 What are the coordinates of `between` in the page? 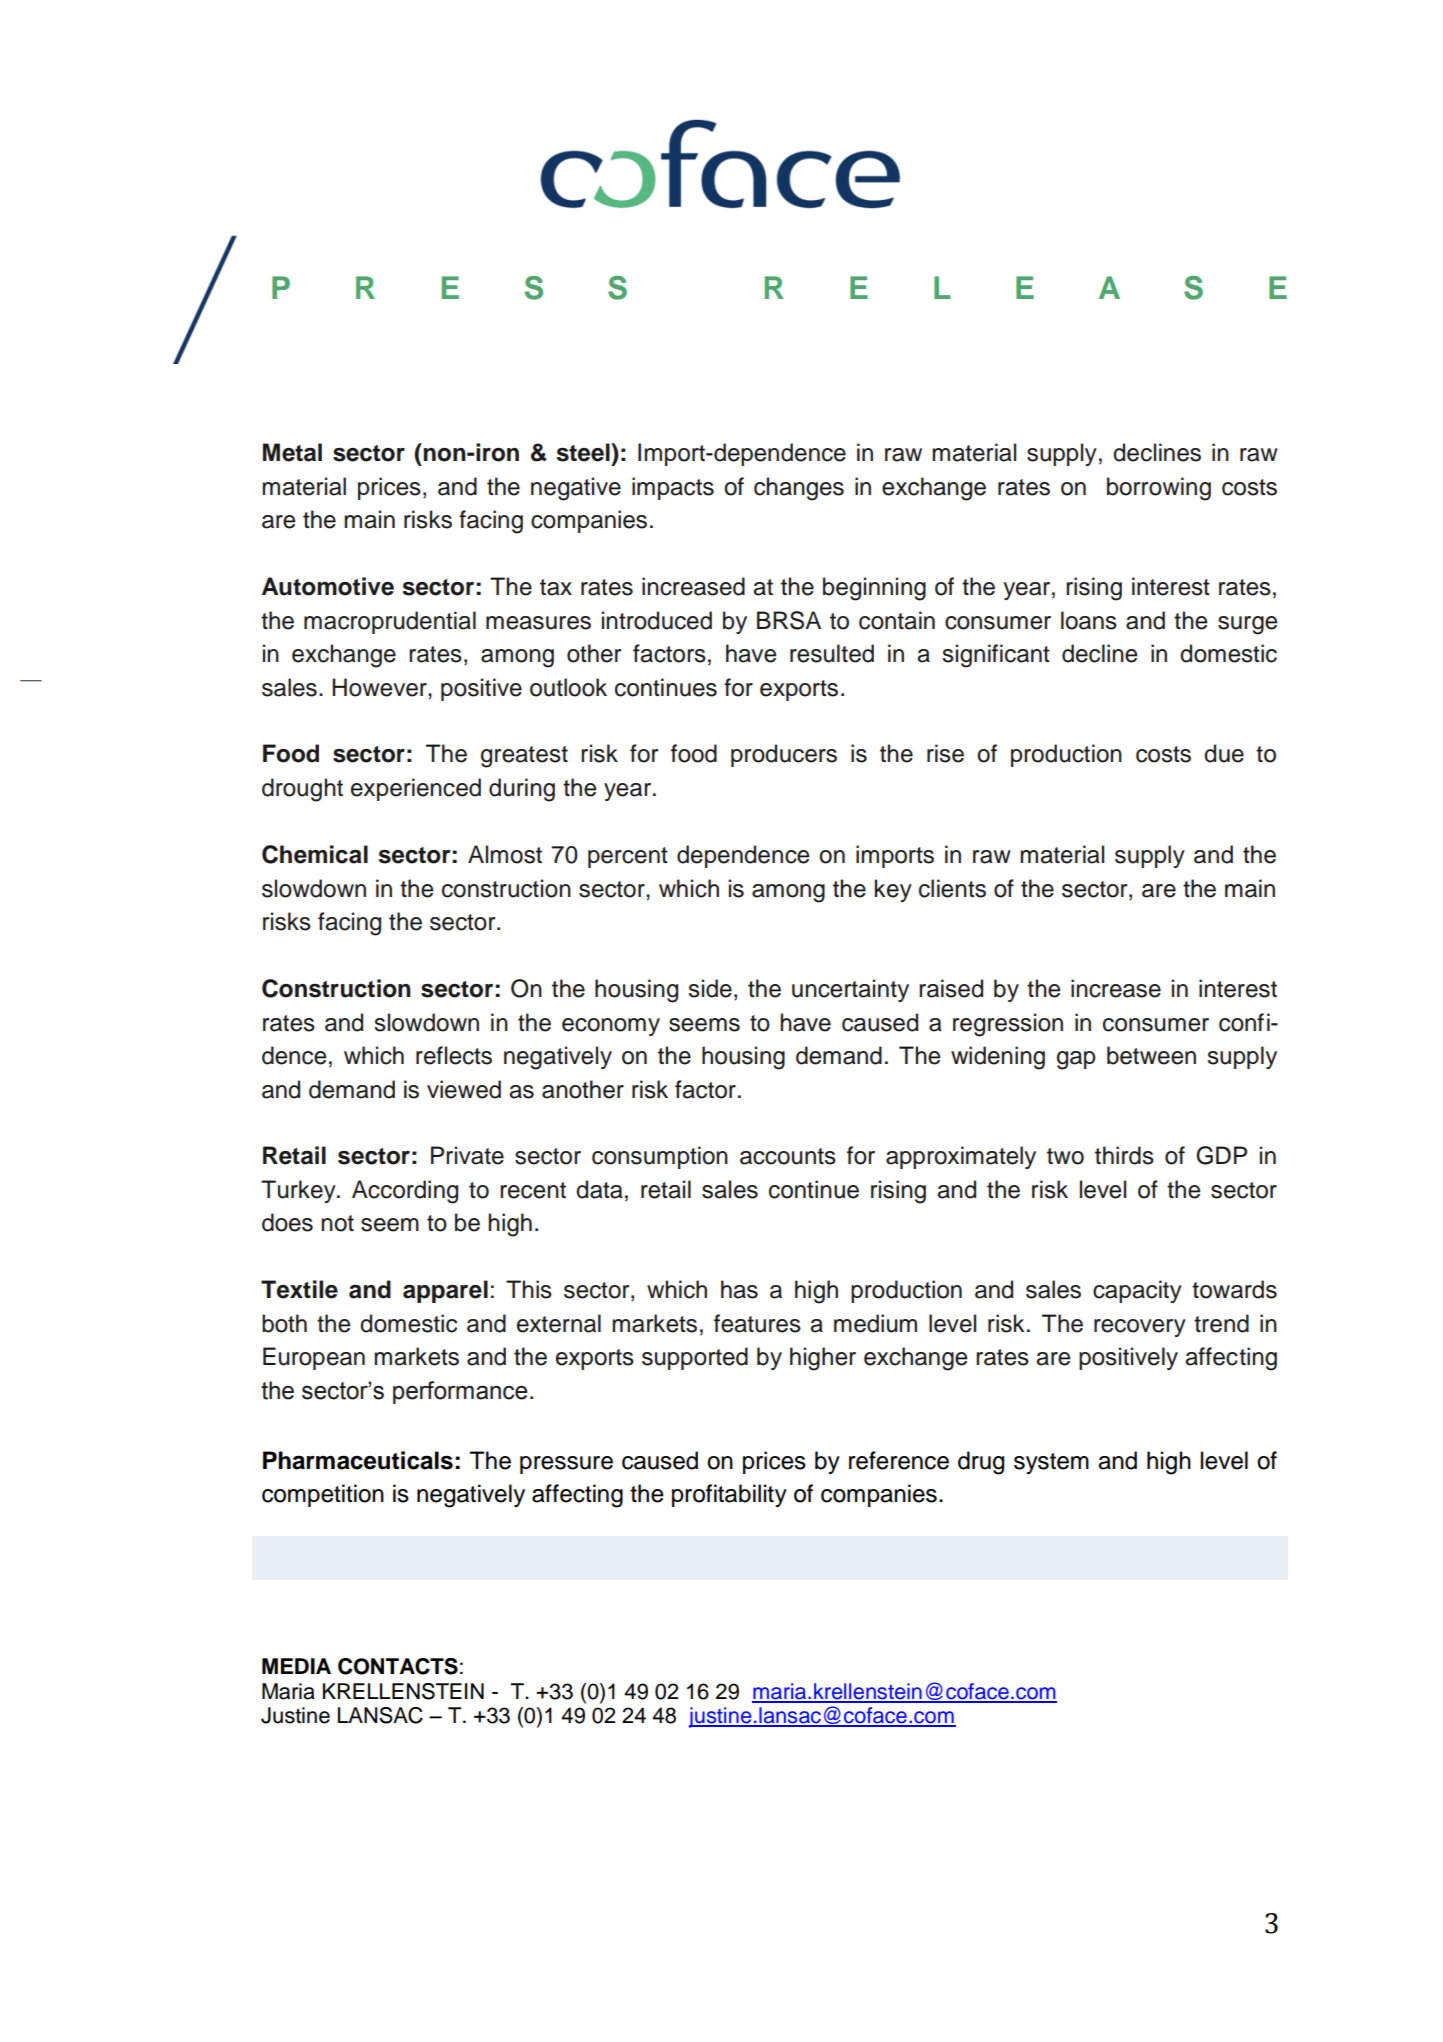 It's located at (1151, 1055).
